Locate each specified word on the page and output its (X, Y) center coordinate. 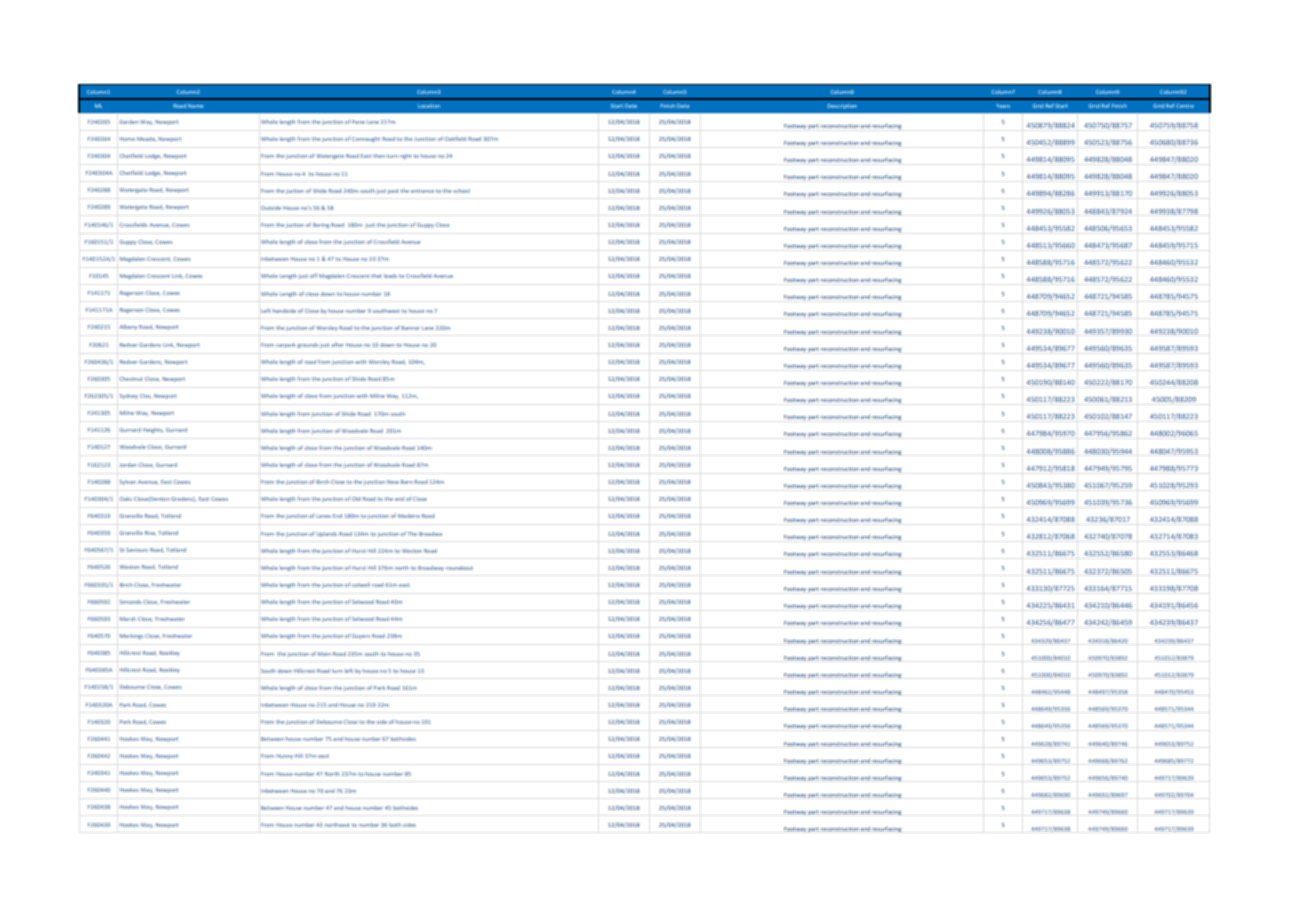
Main (324, 654)
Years (1003, 106)
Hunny (284, 756)
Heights (153, 430)
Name (195, 106)
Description (842, 106)
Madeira (409, 516)
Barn (407, 482)
